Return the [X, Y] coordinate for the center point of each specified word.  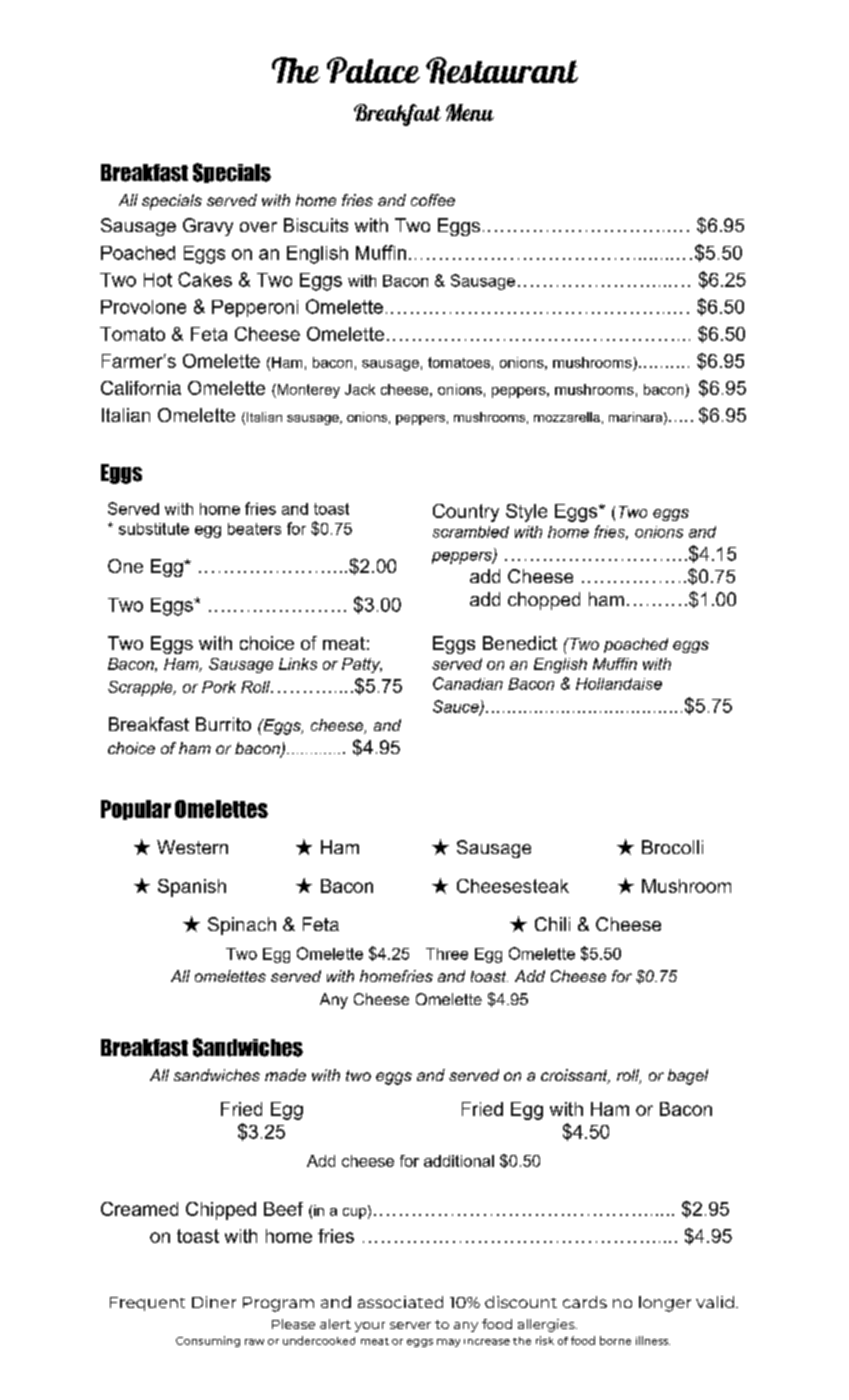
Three [447, 954]
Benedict [520, 643]
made [285, 1075]
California [141, 388]
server [410, 1325]
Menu [470, 112]
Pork [219, 687]
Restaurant [502, 70]
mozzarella [567, 417]
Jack [360, 389]
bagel [688, 1077]
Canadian [468, 683]
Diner [214, 1302]
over [258, 227]
